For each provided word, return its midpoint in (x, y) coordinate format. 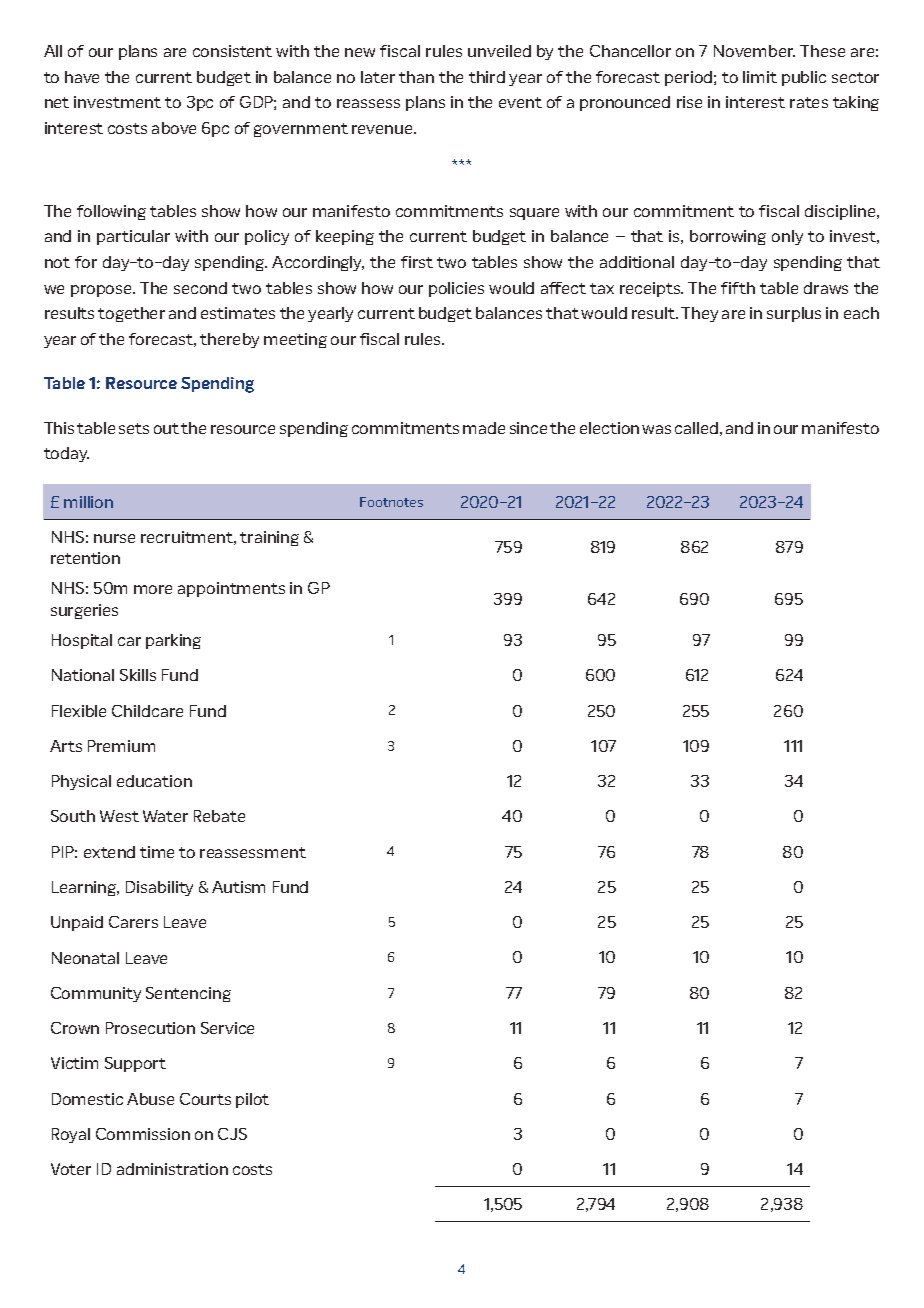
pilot (252, 1100)
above (174, 128)
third (487, 77)
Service (227, 1028)
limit (760, 77)
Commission (143, 1134)
